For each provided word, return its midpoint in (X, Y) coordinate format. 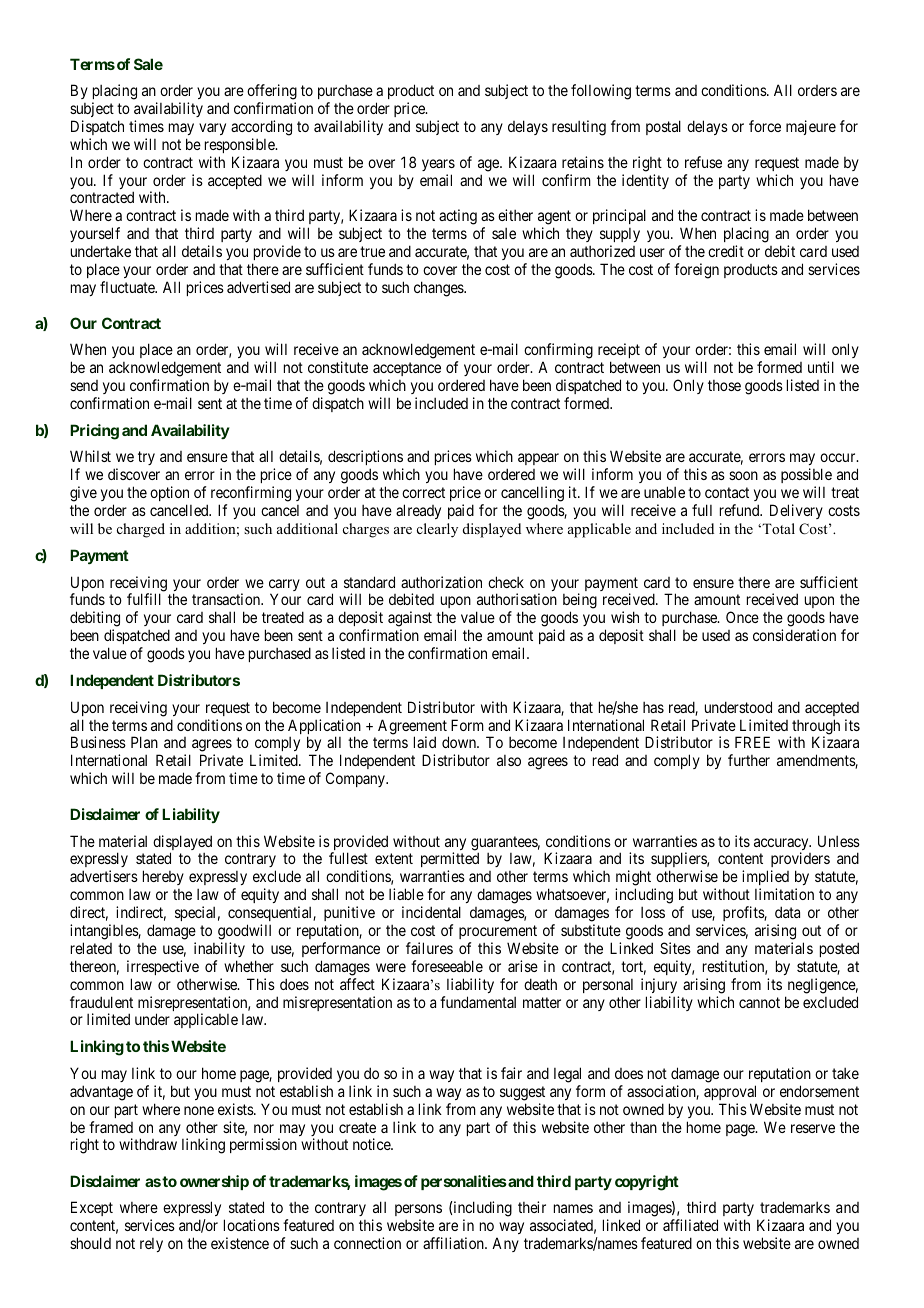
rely (151, 1245)
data (787, 912)
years (438, 165)
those (724, 385)
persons (418, 1210)
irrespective (163, 967)
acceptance (407, 369)
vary (212, 129)
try (146, 458)
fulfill (144, 599)
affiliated (690, 1225)
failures (429, 948)
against (410, 620)
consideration (794, 635)
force (765, 126)
